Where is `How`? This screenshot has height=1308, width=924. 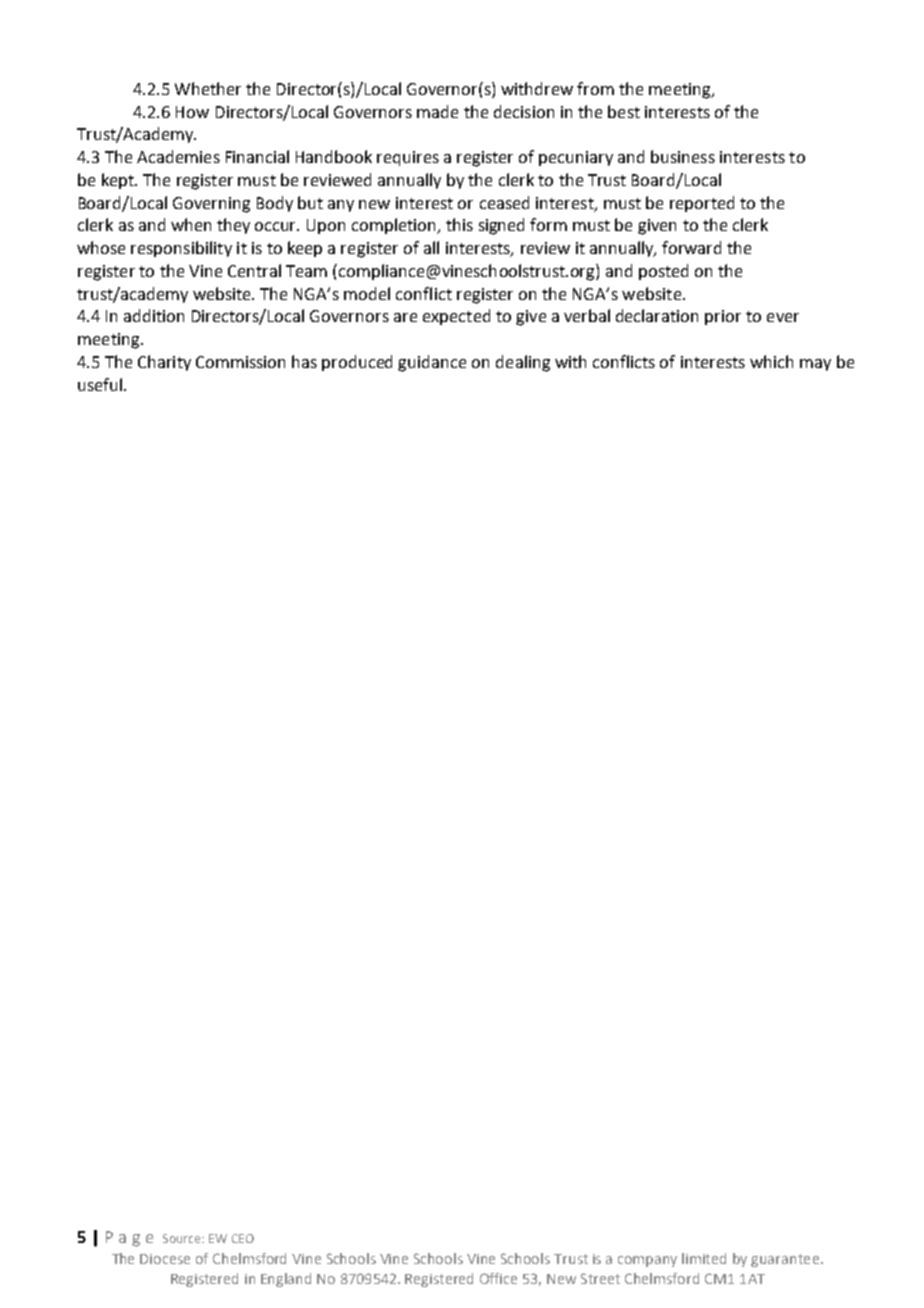
How is located at coordinates (192, 112).
